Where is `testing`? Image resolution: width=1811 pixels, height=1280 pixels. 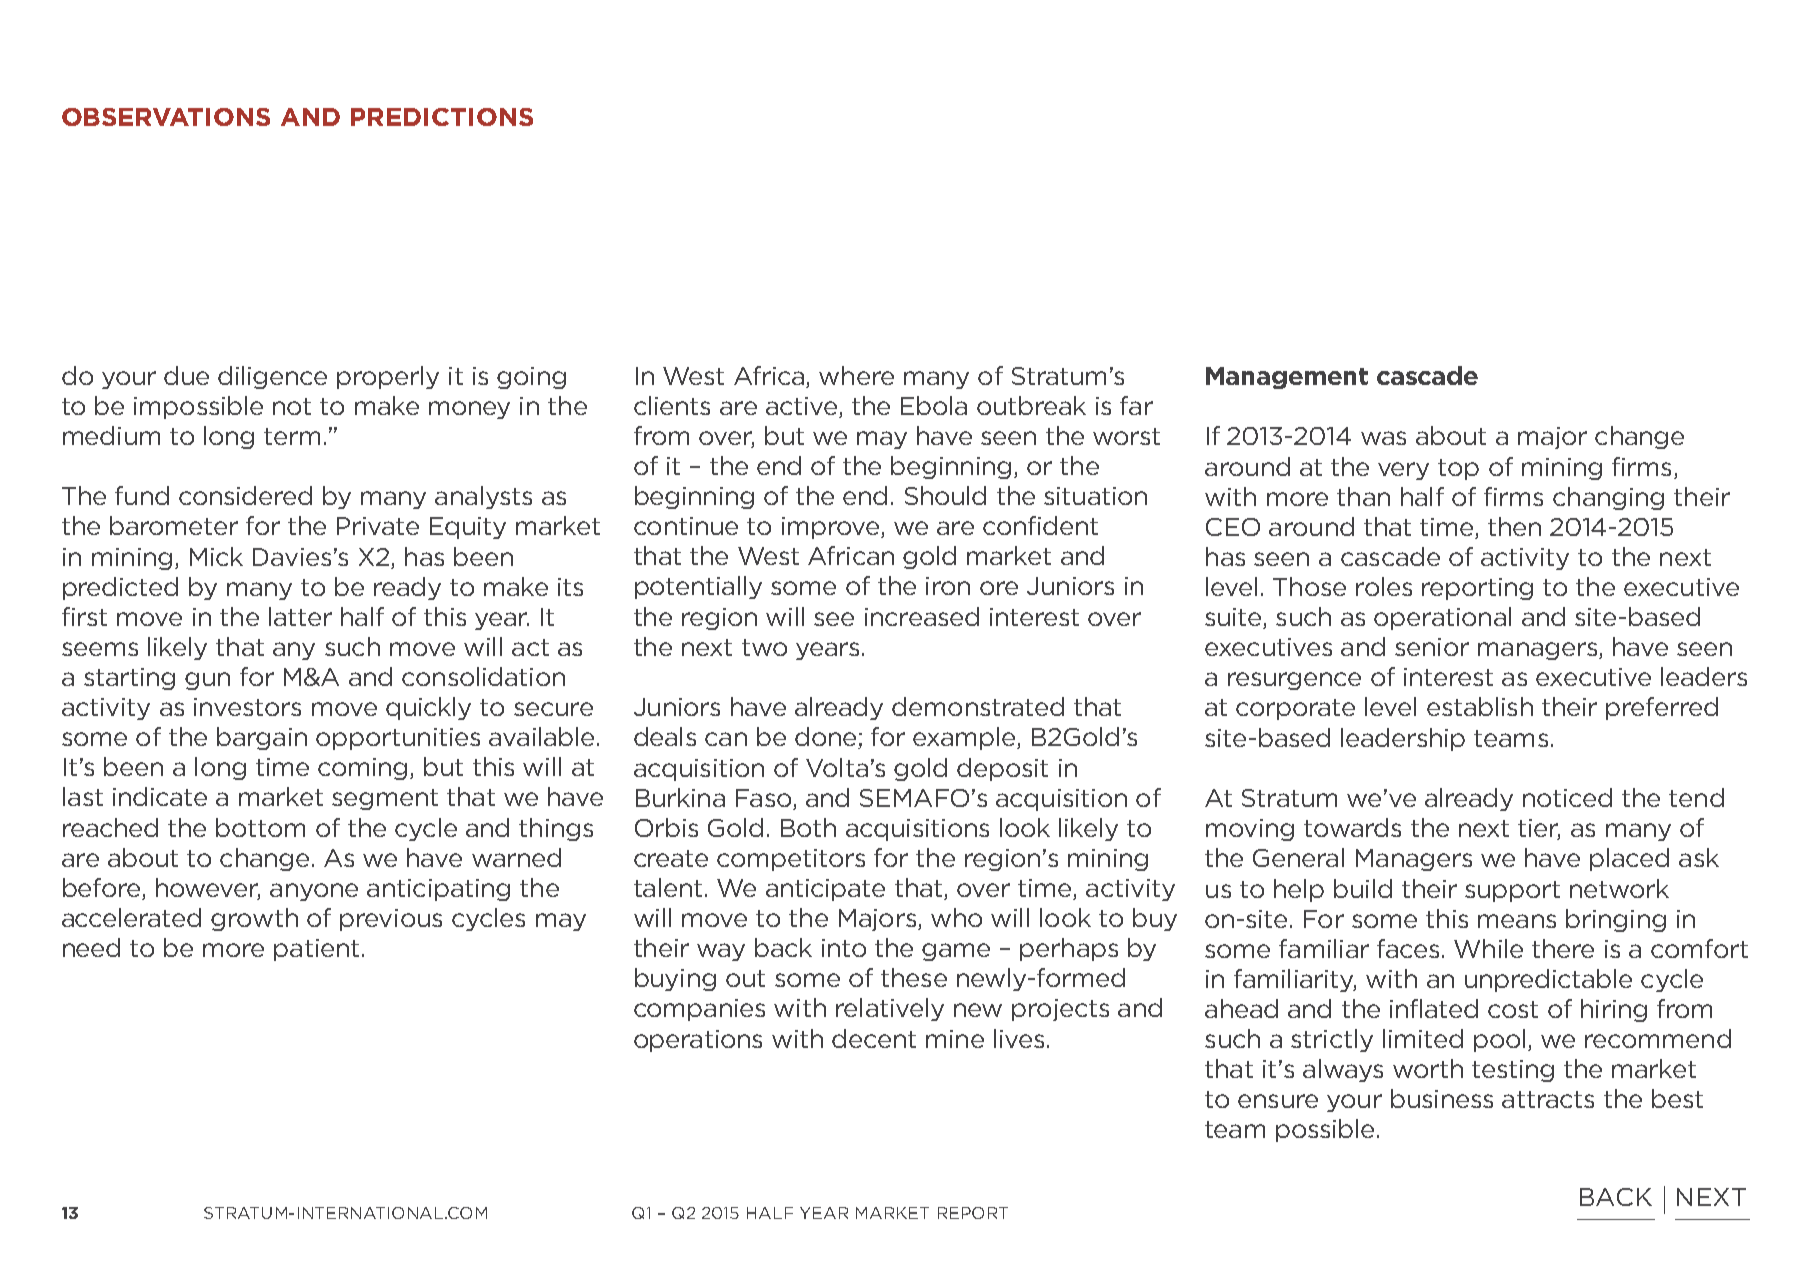
testing is located at coordinates (1513, 1071).
